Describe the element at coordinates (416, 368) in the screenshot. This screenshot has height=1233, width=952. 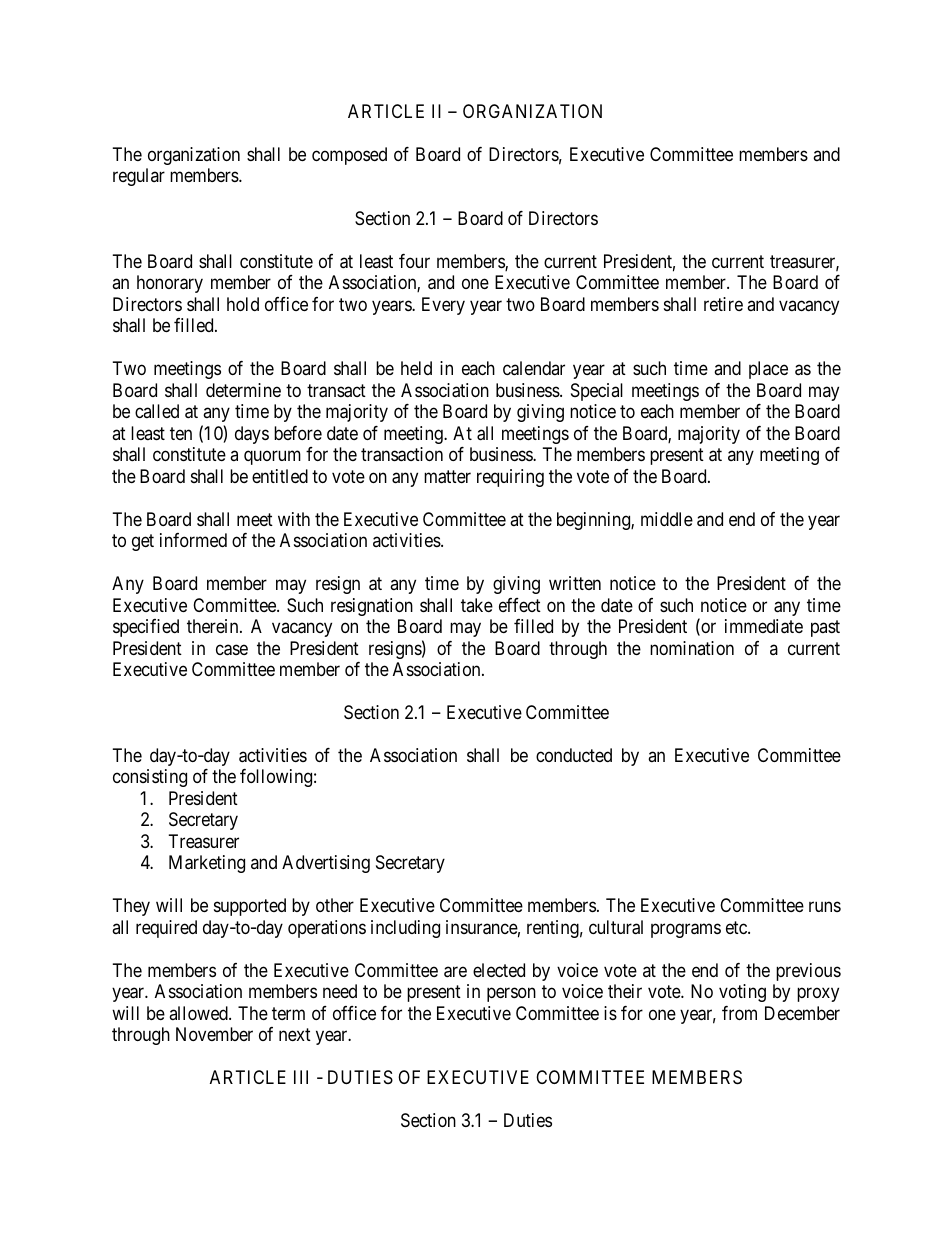
I see `held` at that location.
